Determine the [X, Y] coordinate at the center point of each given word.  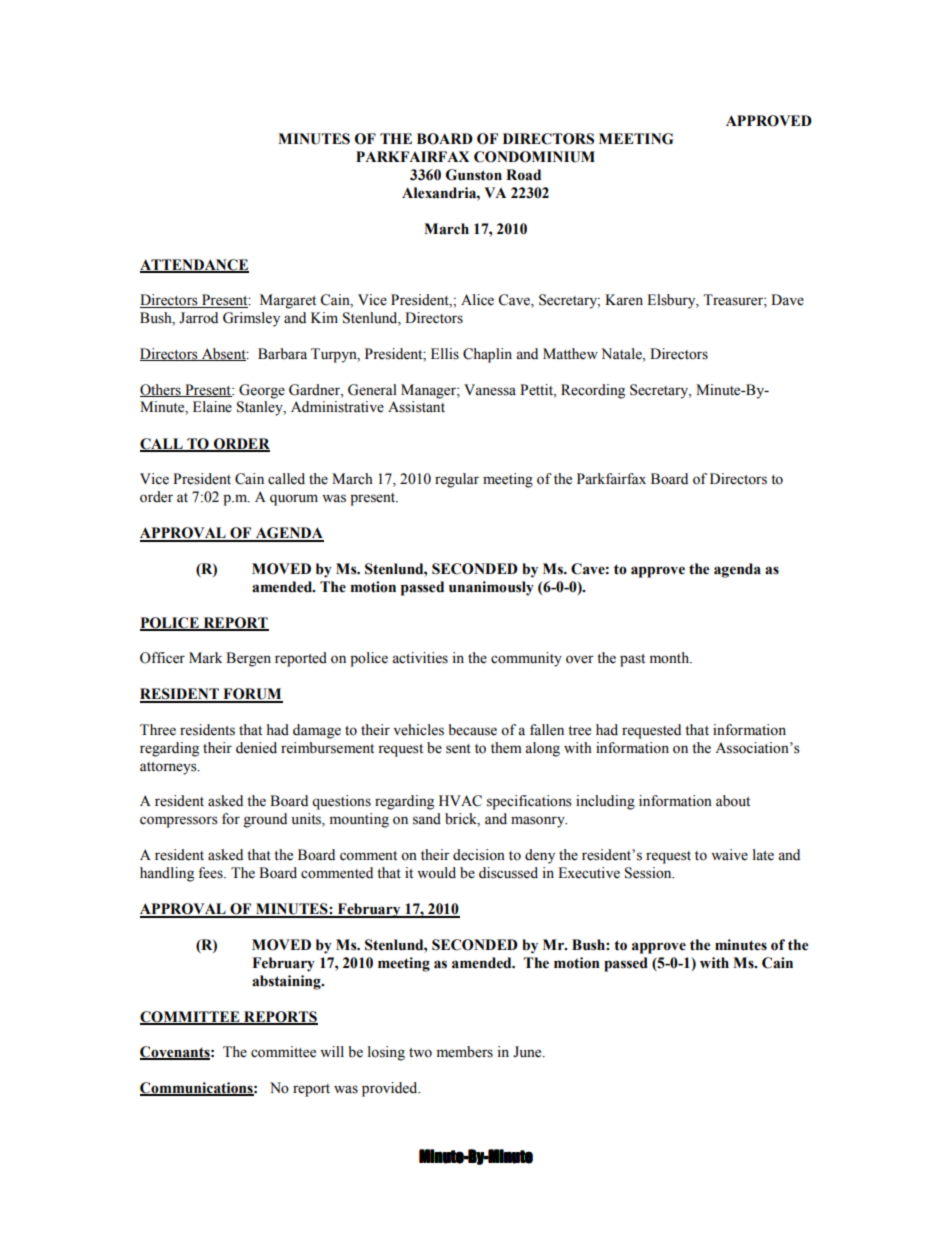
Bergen [248, 659]
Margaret [288, 301]
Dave [787, 300]
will [332, 1051]
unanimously [491, 588]
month [670, 658]
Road [523, 175]
